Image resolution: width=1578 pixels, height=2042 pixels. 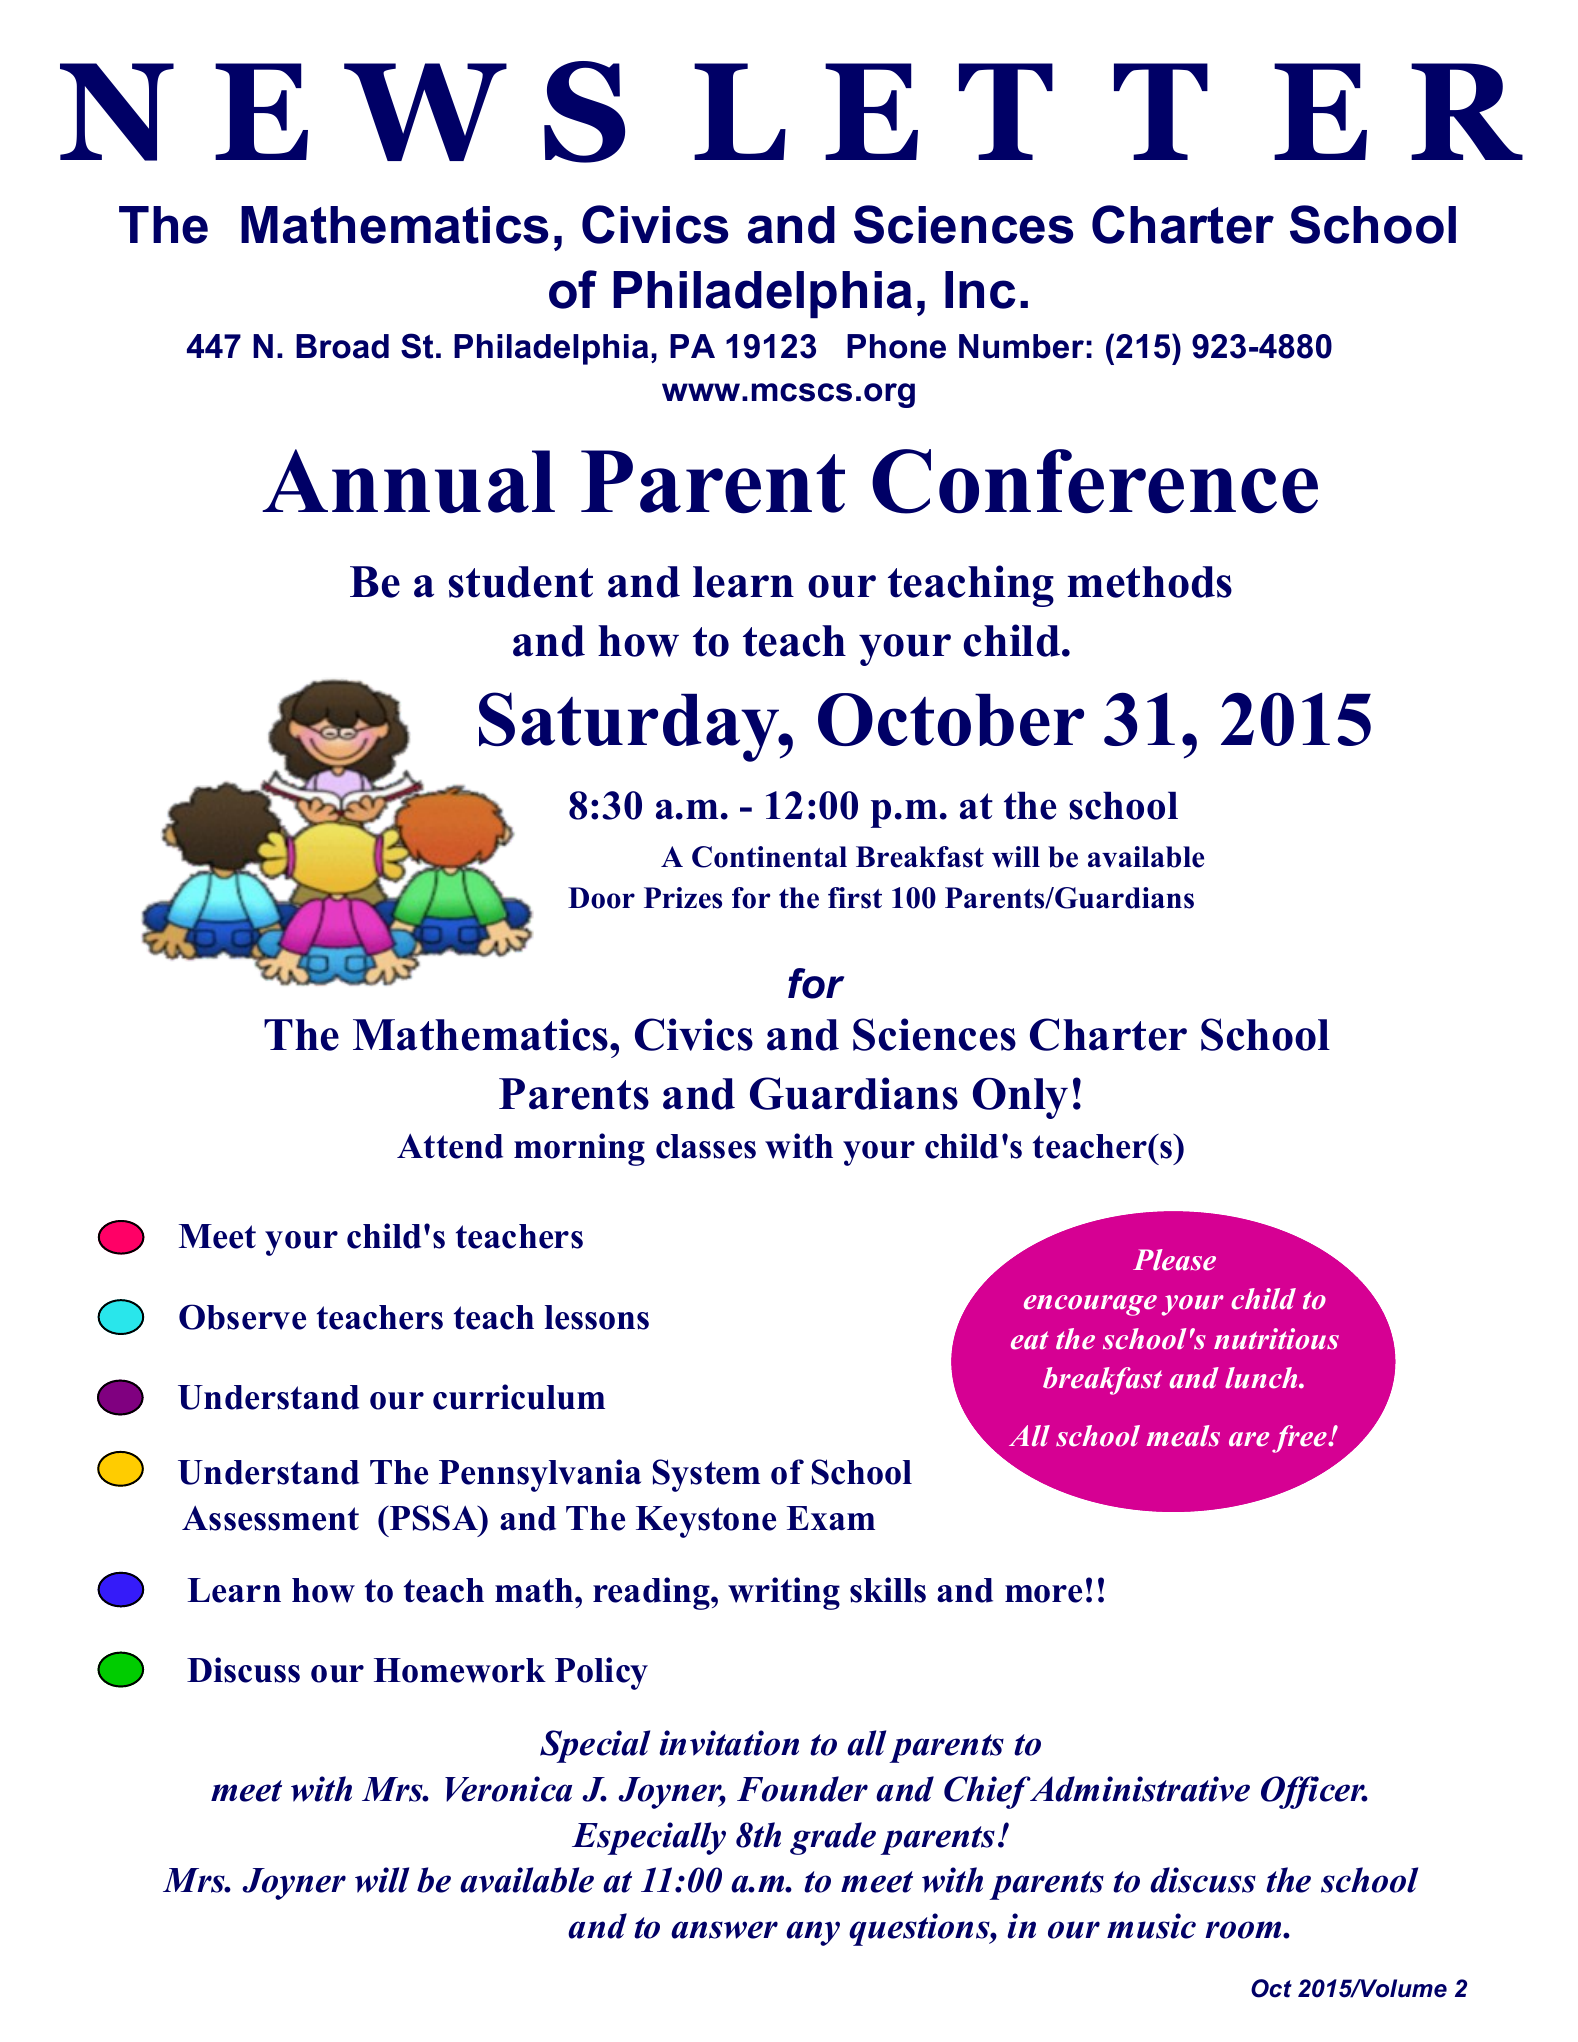 I want to click on Observe, so click(x=242, y=1317).
